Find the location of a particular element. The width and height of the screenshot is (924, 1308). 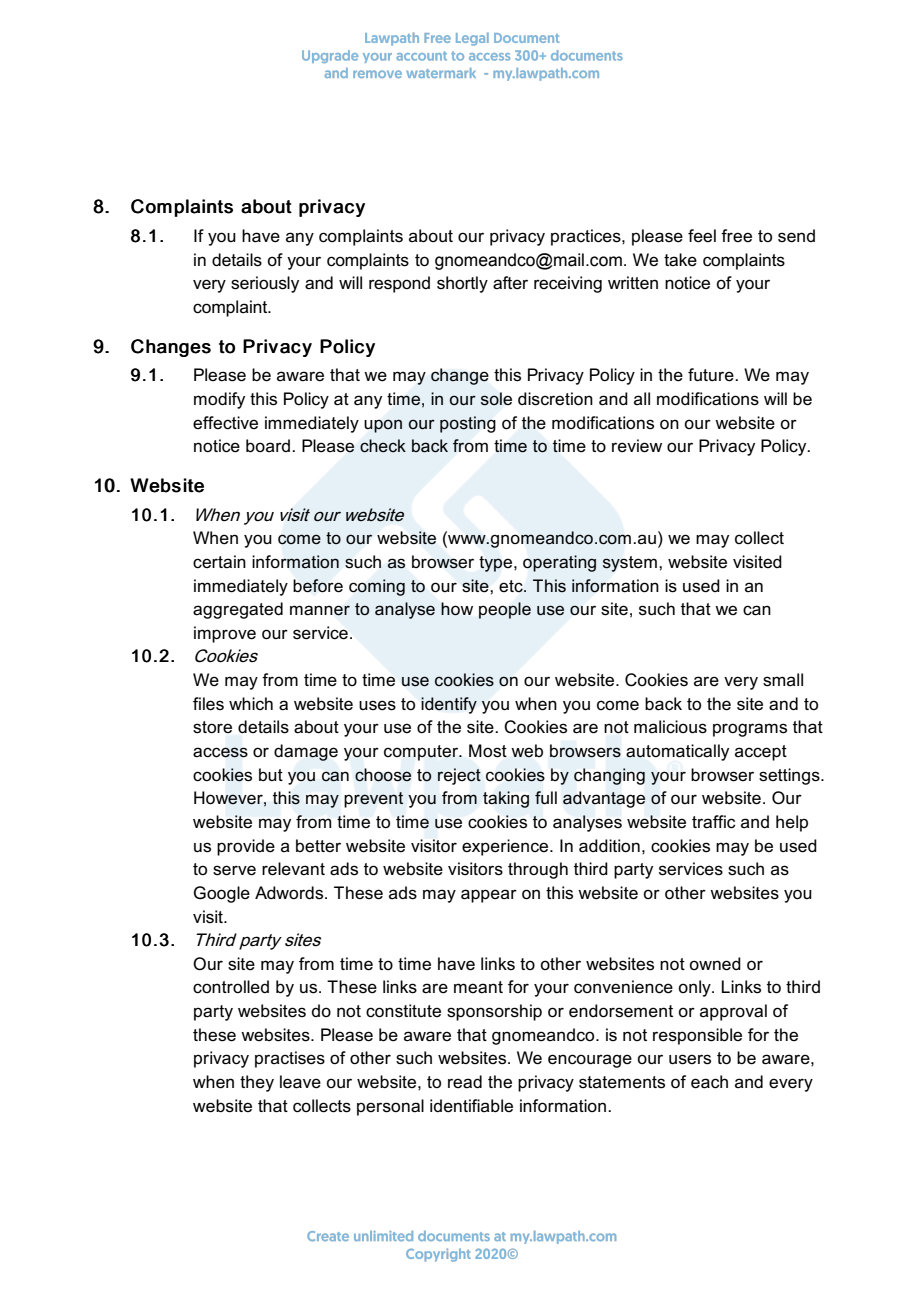

after is located at coordinates (510, 283).
